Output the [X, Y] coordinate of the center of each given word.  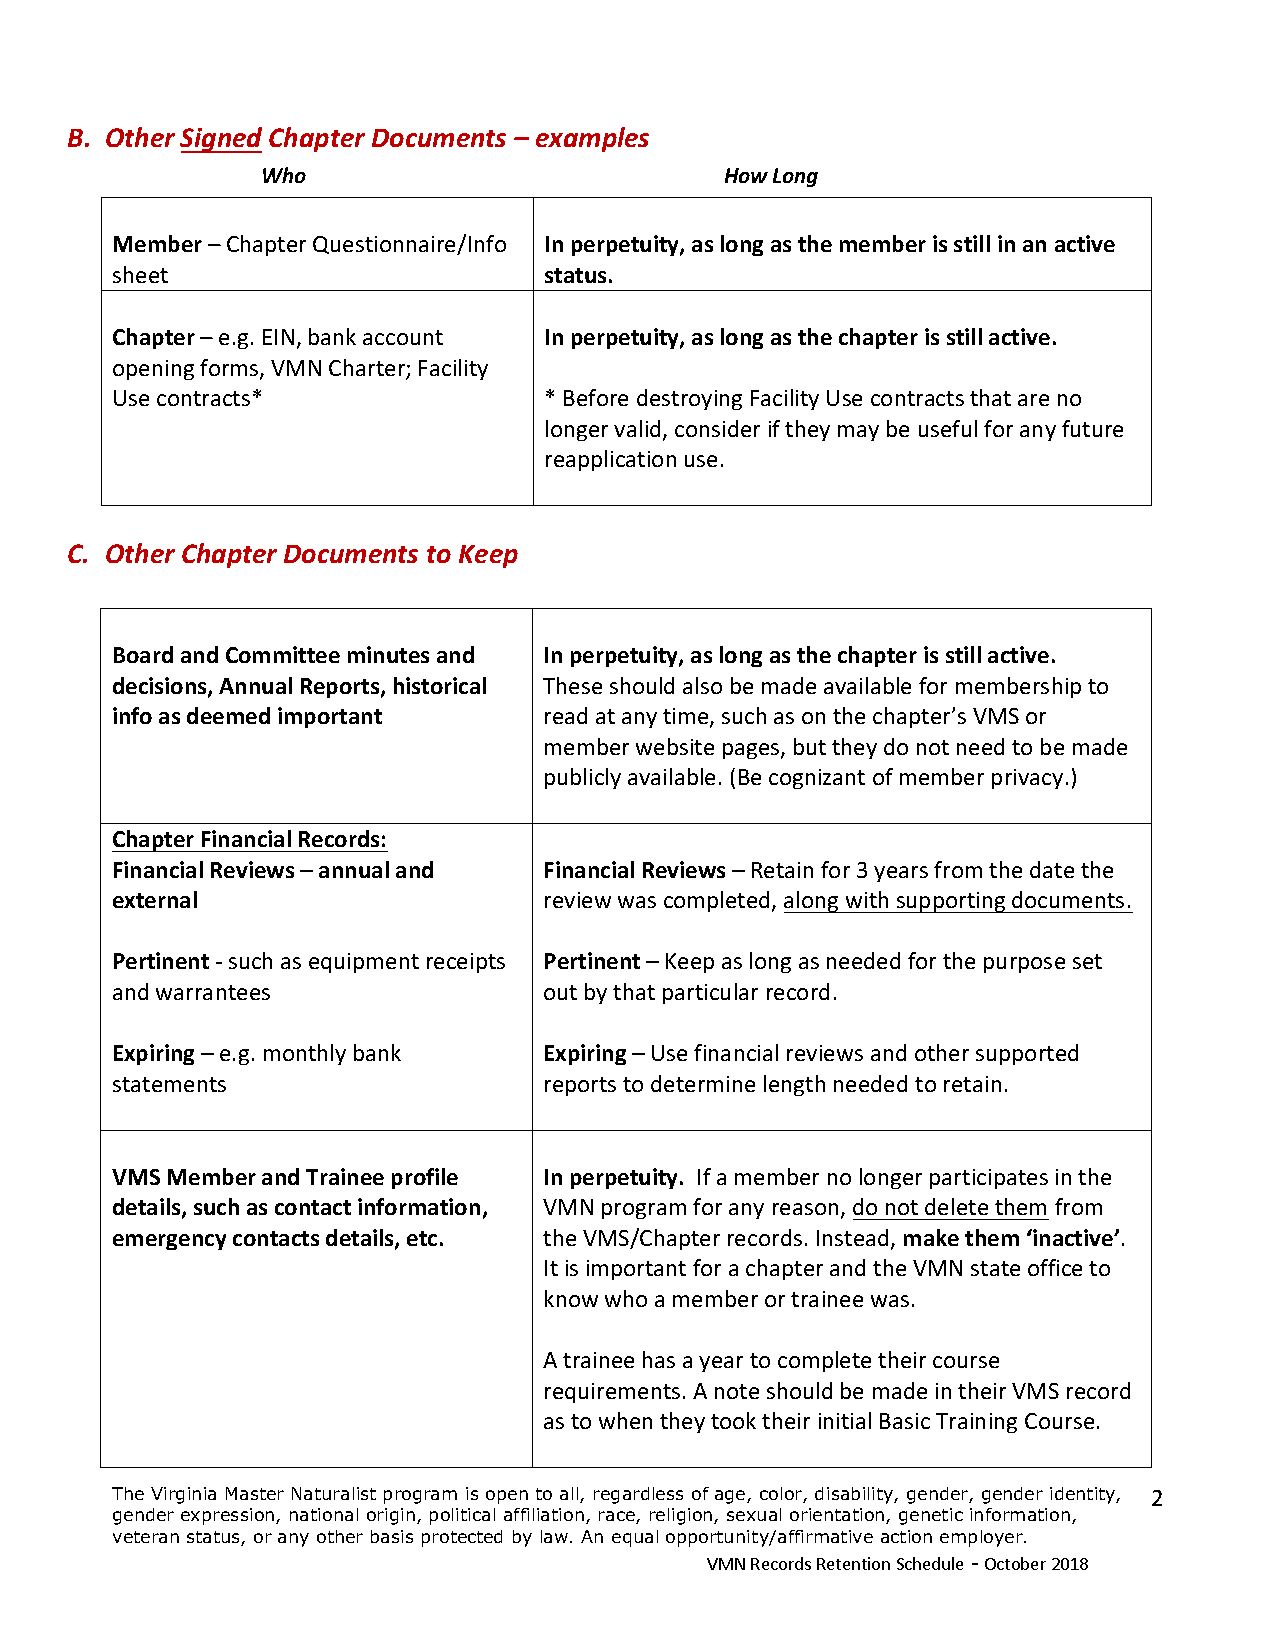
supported [1027, 1054]
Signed [221, 140]
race [618, 1517]
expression [229, 1516]
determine [703, 1083]
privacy [1027, 779]
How [746, 175]
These [572, 685]
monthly [305, 1054]
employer [982, 1538]
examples [592, 139]
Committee [283, 654]
